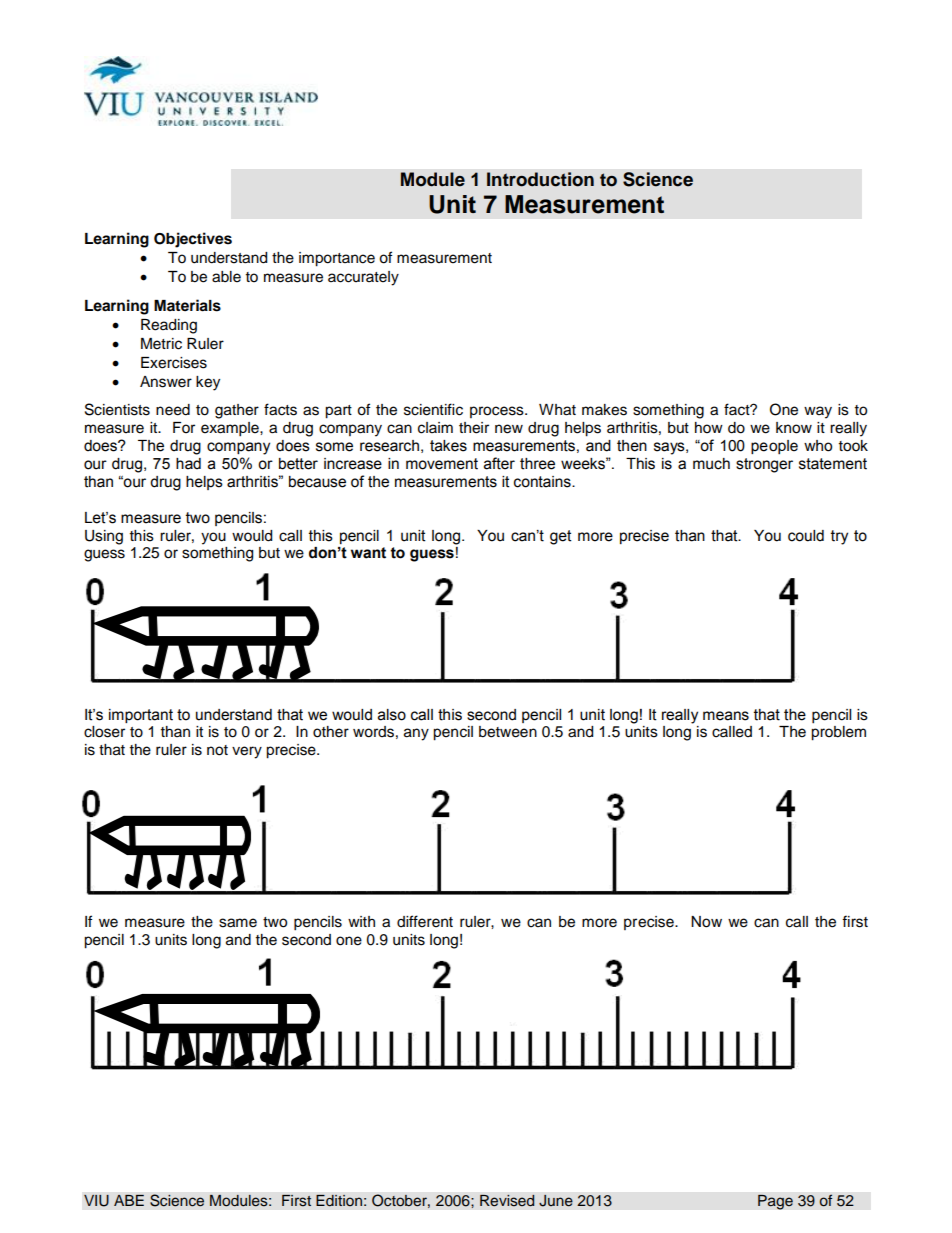  What do you see at coordinates (238, 923) in the page?
I see `same` at bounding box center [238, 923].
